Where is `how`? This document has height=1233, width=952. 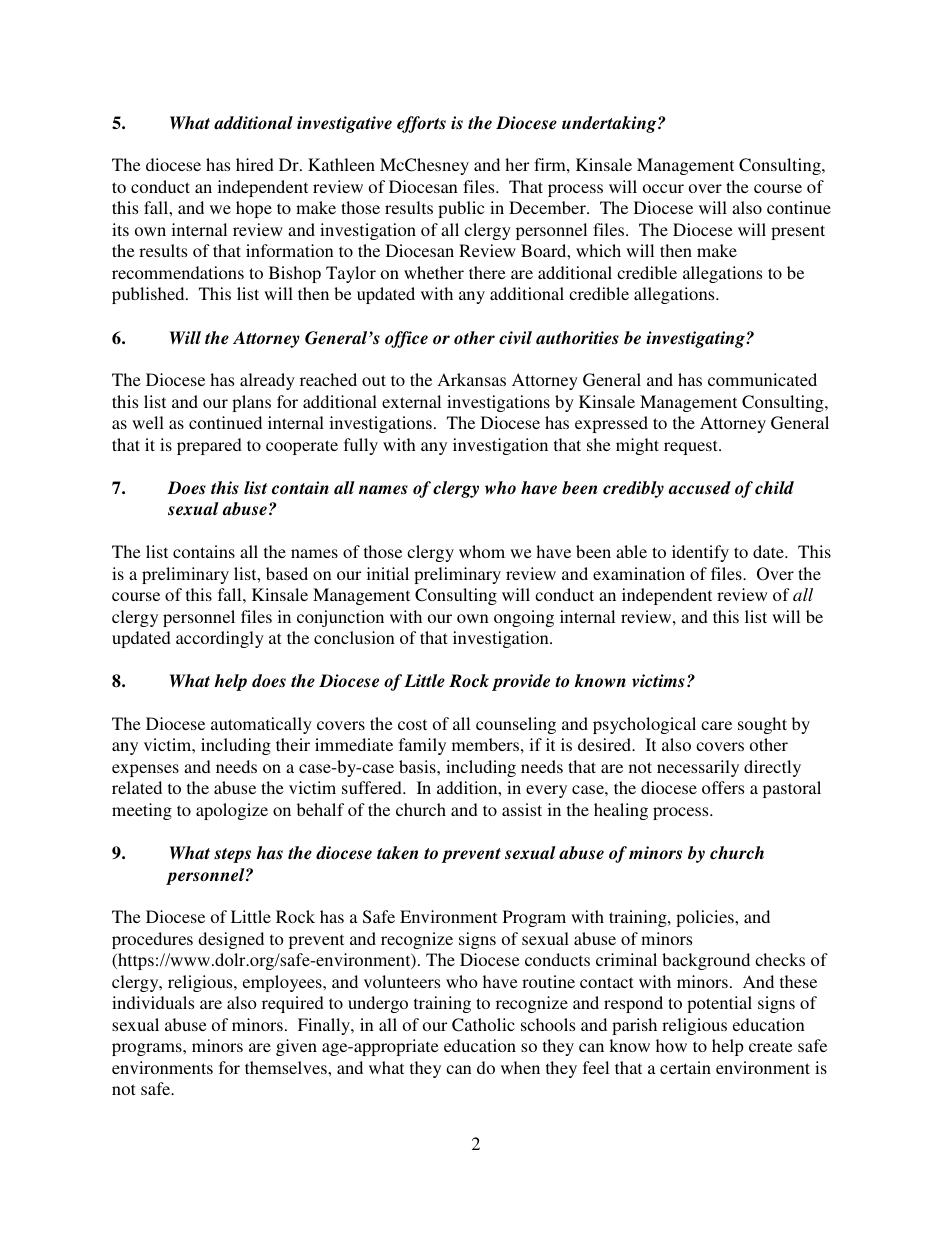 how is located at coordinates (671, 1045).
